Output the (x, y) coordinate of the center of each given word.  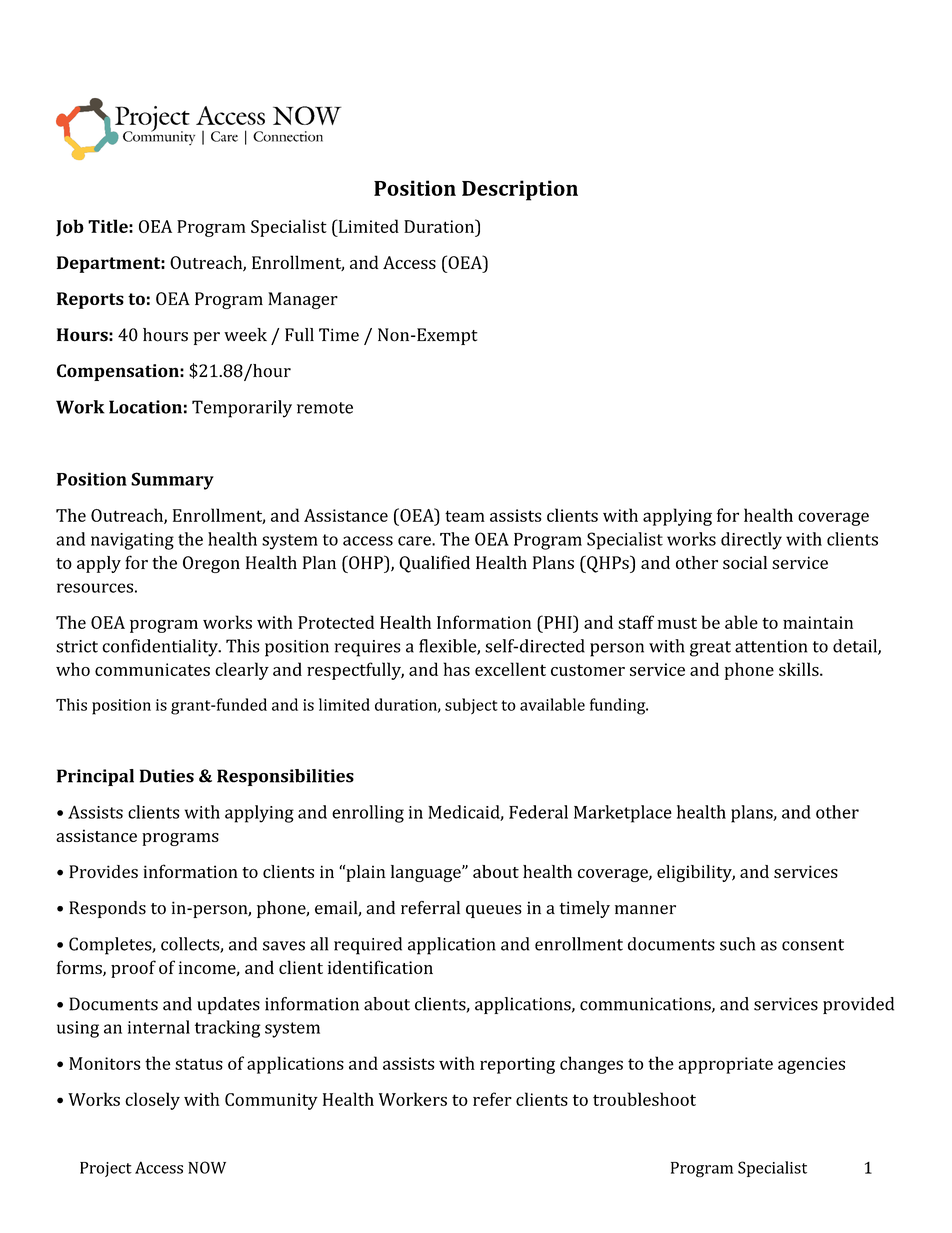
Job (70, 227)
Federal (538, 812)
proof (133, 969)
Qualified (434, 564)
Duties (167, 776)
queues (494, 911)
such (737, 944)
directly (751, 541)
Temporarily (242, 409)
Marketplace (623, 814)
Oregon (211, 564)
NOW (207, 1167)
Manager (303, 300)
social (745, 562)
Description (520, 190)
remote (325, 408)
